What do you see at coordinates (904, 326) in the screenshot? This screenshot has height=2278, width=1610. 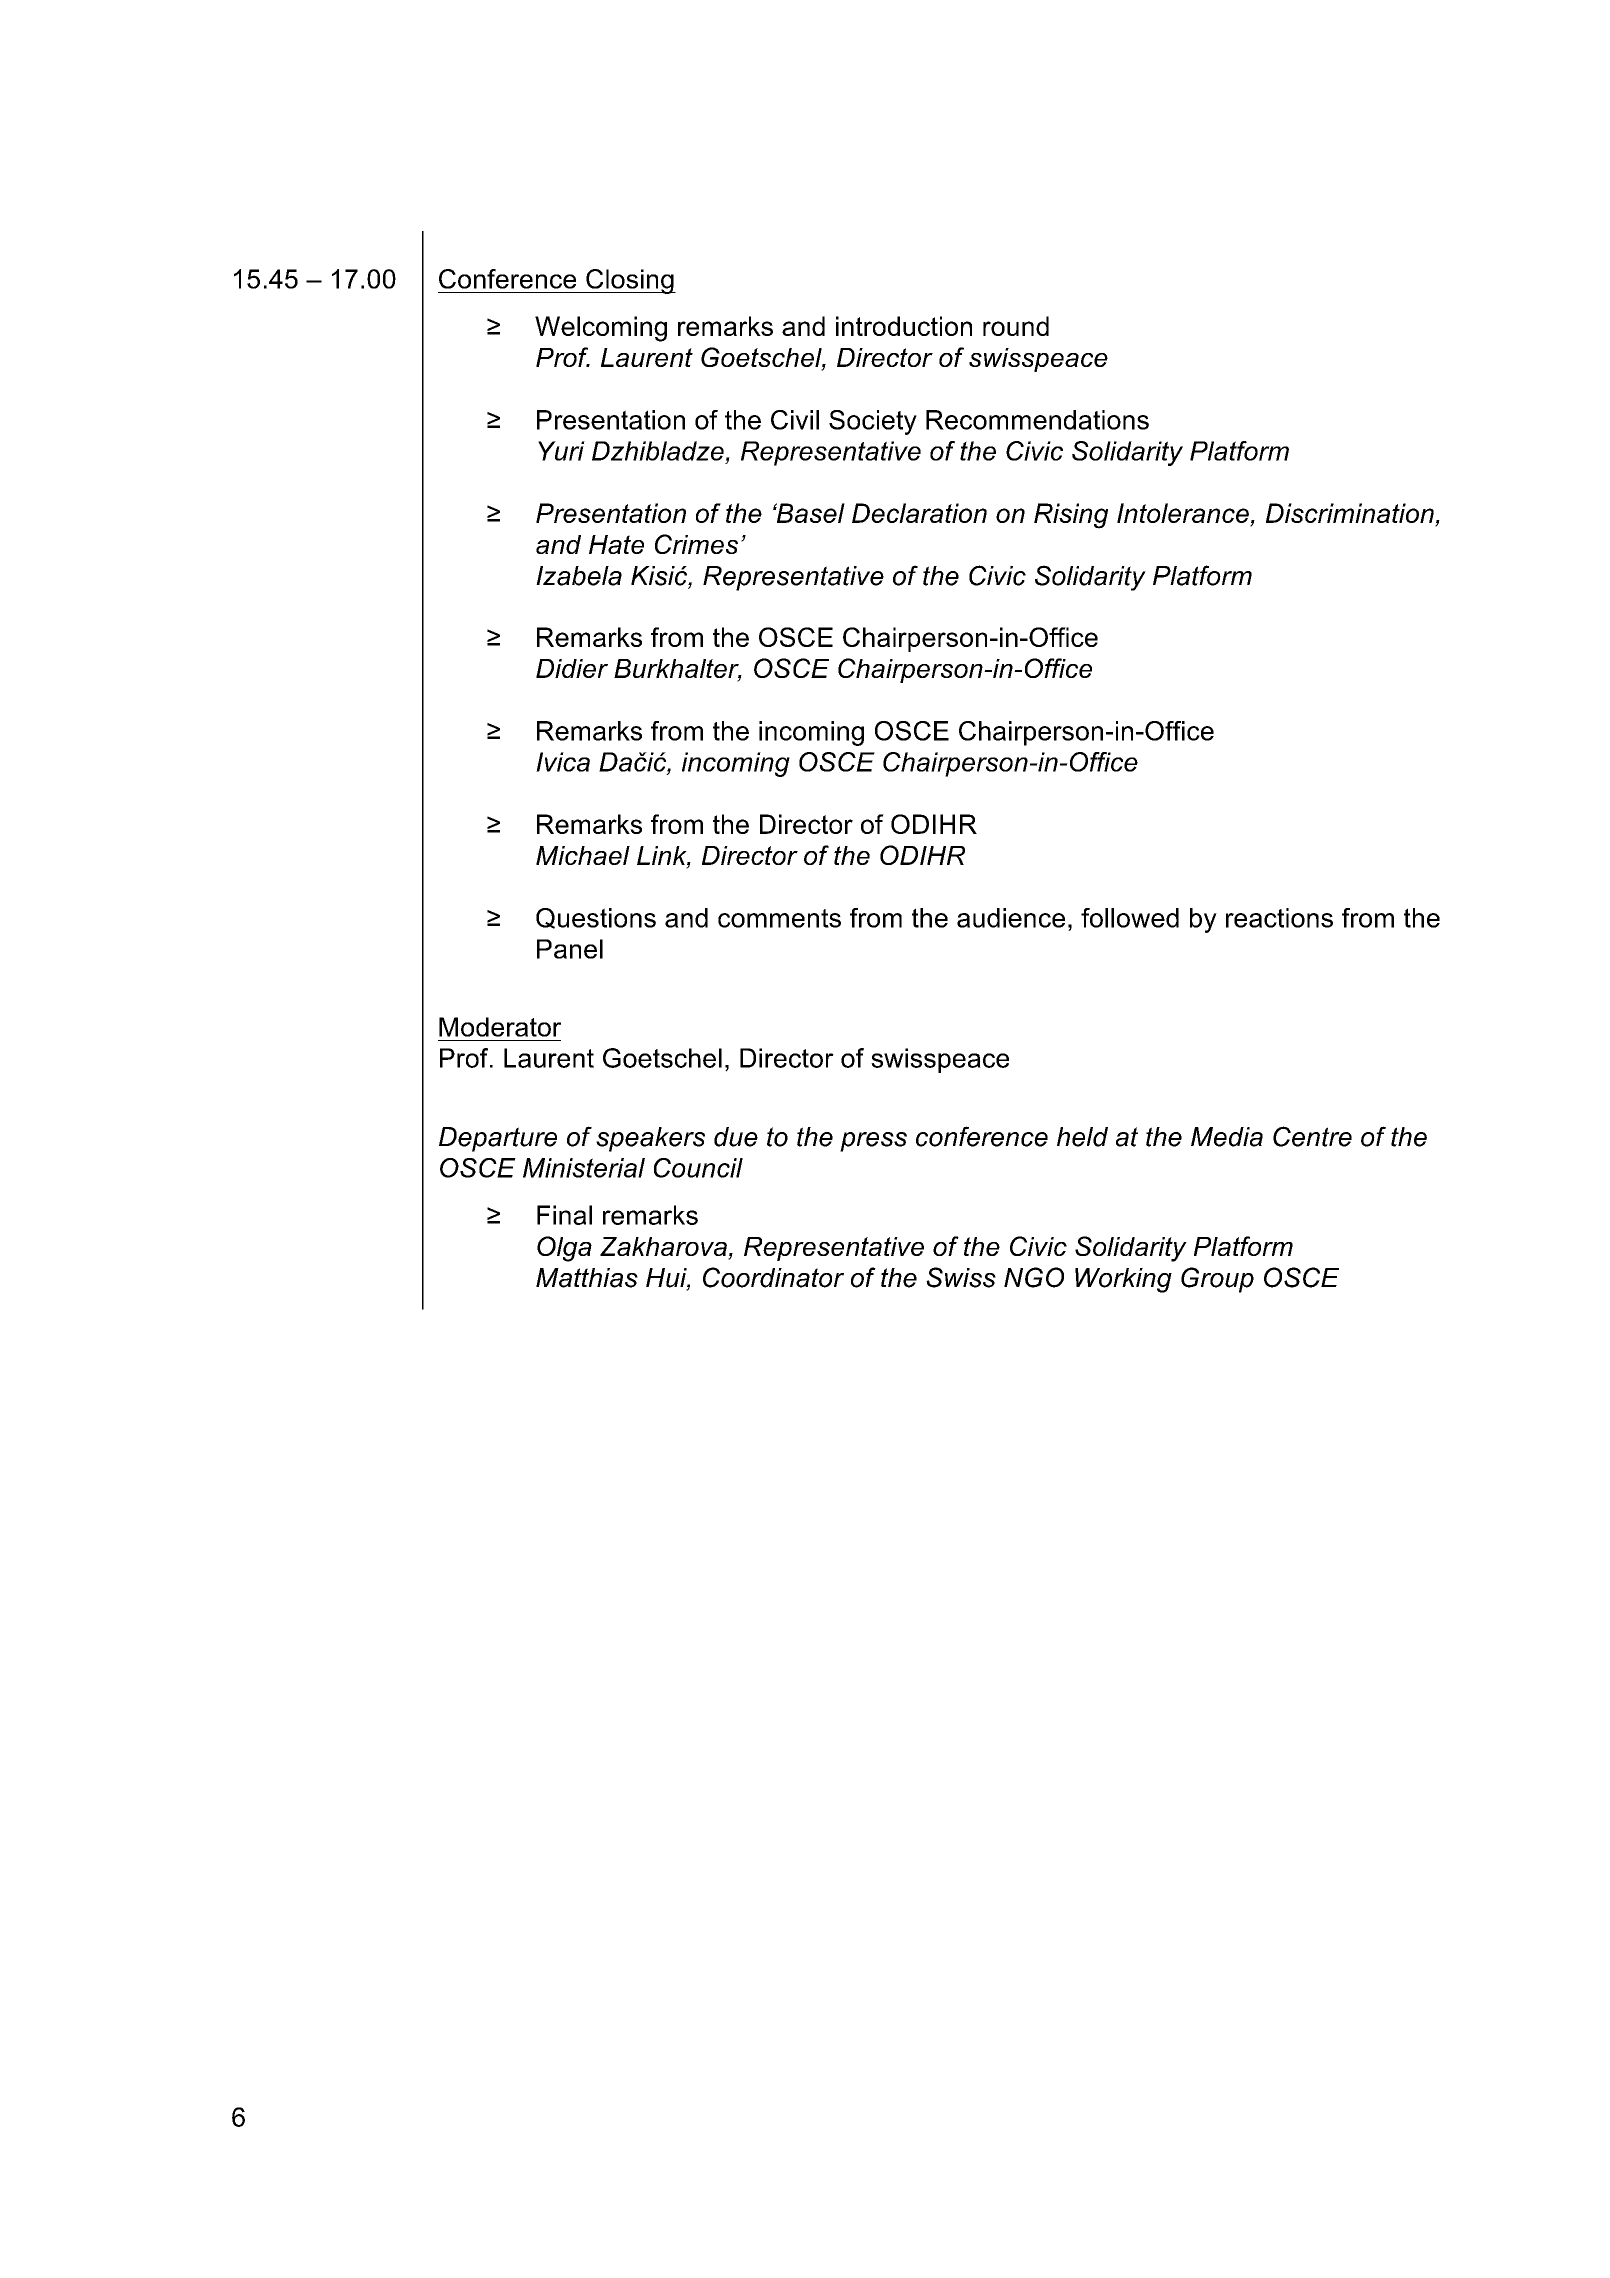 I see `introduction` at bounding box center [904, 326].
